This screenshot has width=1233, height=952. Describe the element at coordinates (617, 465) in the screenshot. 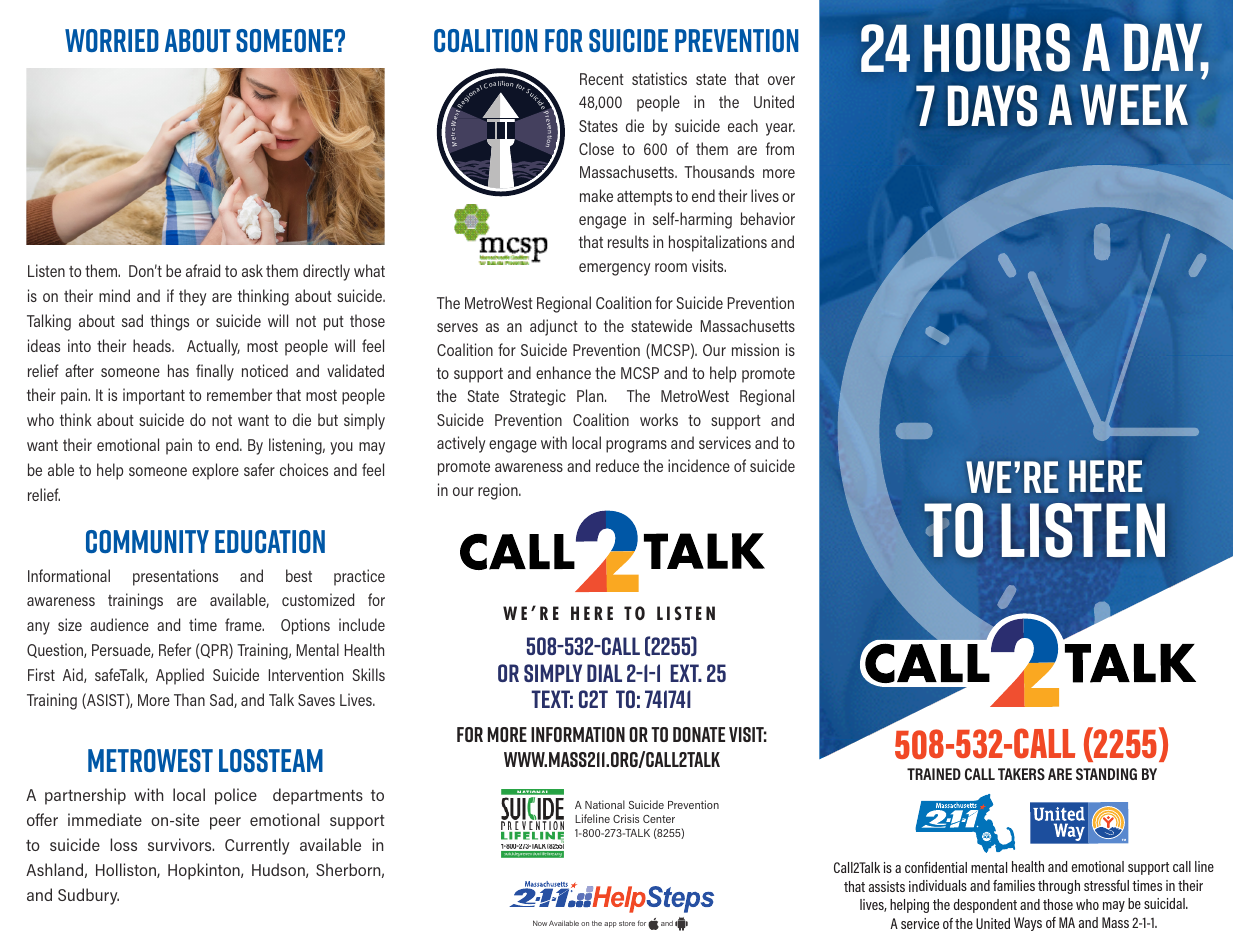

I see `reduce` at that location.
